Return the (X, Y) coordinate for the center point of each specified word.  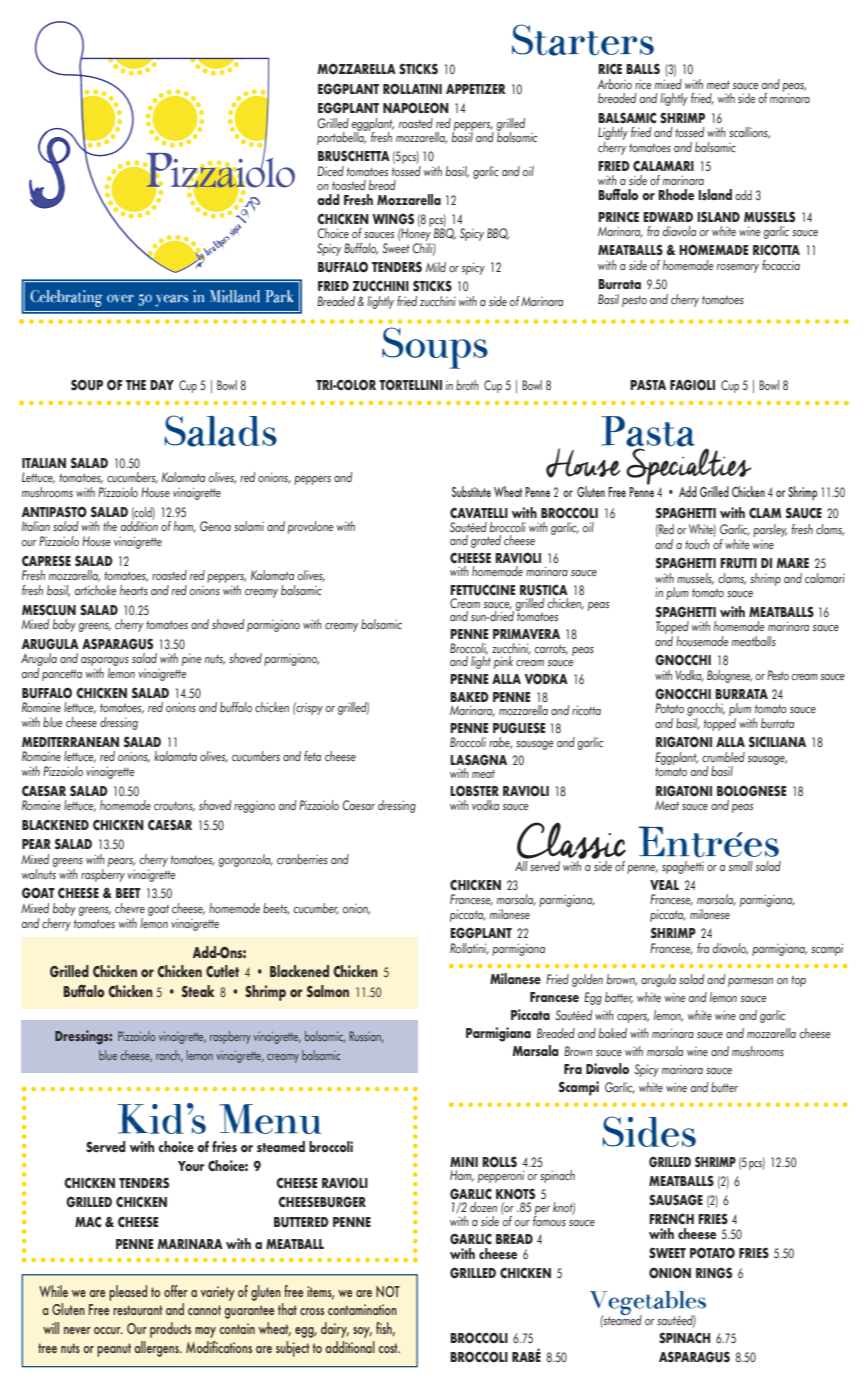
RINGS (714, 1273)
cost (389, 1348)
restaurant (138, 1310)
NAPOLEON (416, 108)
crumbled (723, 757)
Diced (330, 171)
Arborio (614, 84)
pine (192, 659)
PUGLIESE (519, 728)
